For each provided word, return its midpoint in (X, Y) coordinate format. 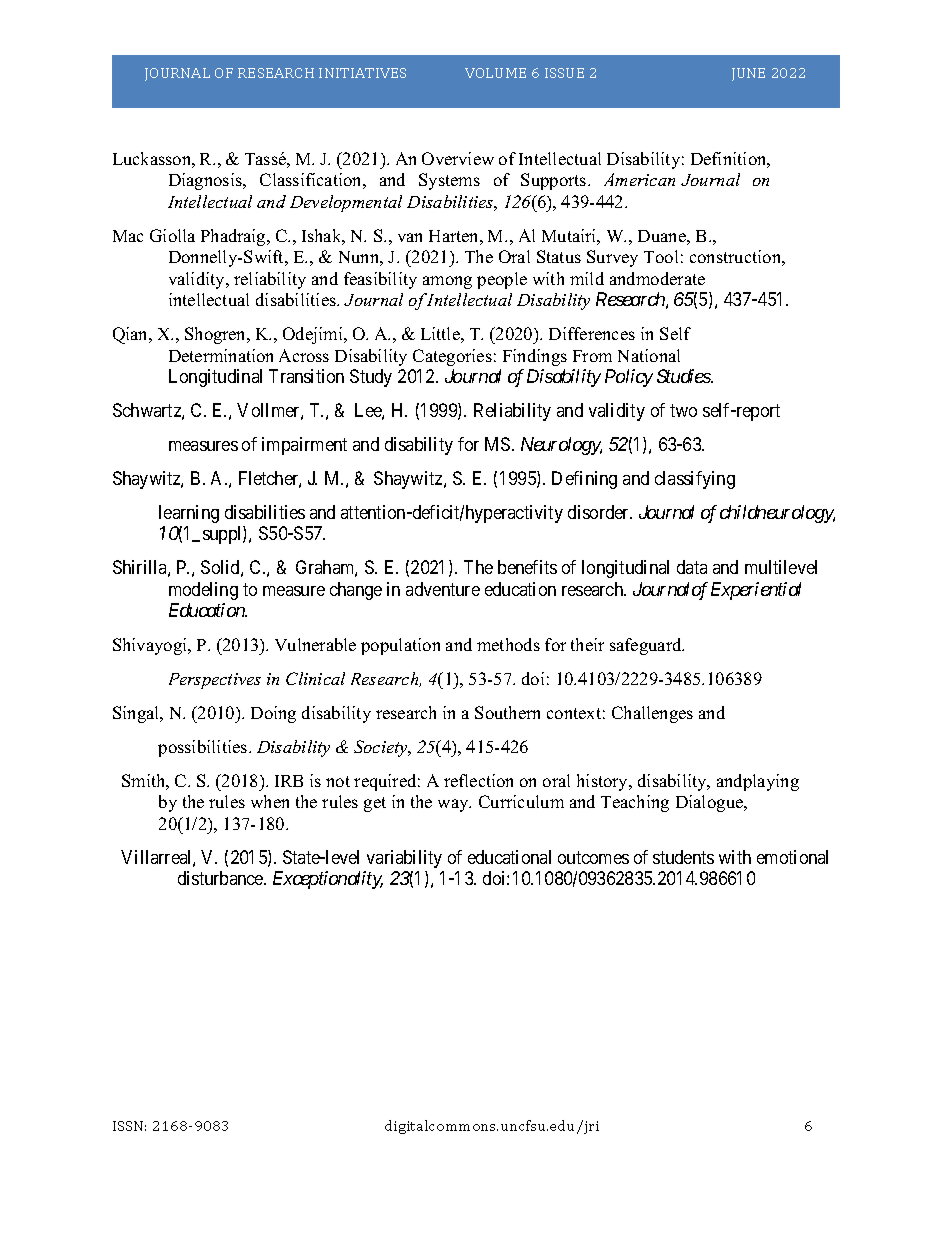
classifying (695, 480)
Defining (584, 480)
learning (189, 514)
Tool (661, 256)
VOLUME (495, 73)
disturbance (221, 878)
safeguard (647, 646)
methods (508, 644)
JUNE (748, 74)
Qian (132, 335)
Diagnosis (206, 181)
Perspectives (215, 681)
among (447, 282)
